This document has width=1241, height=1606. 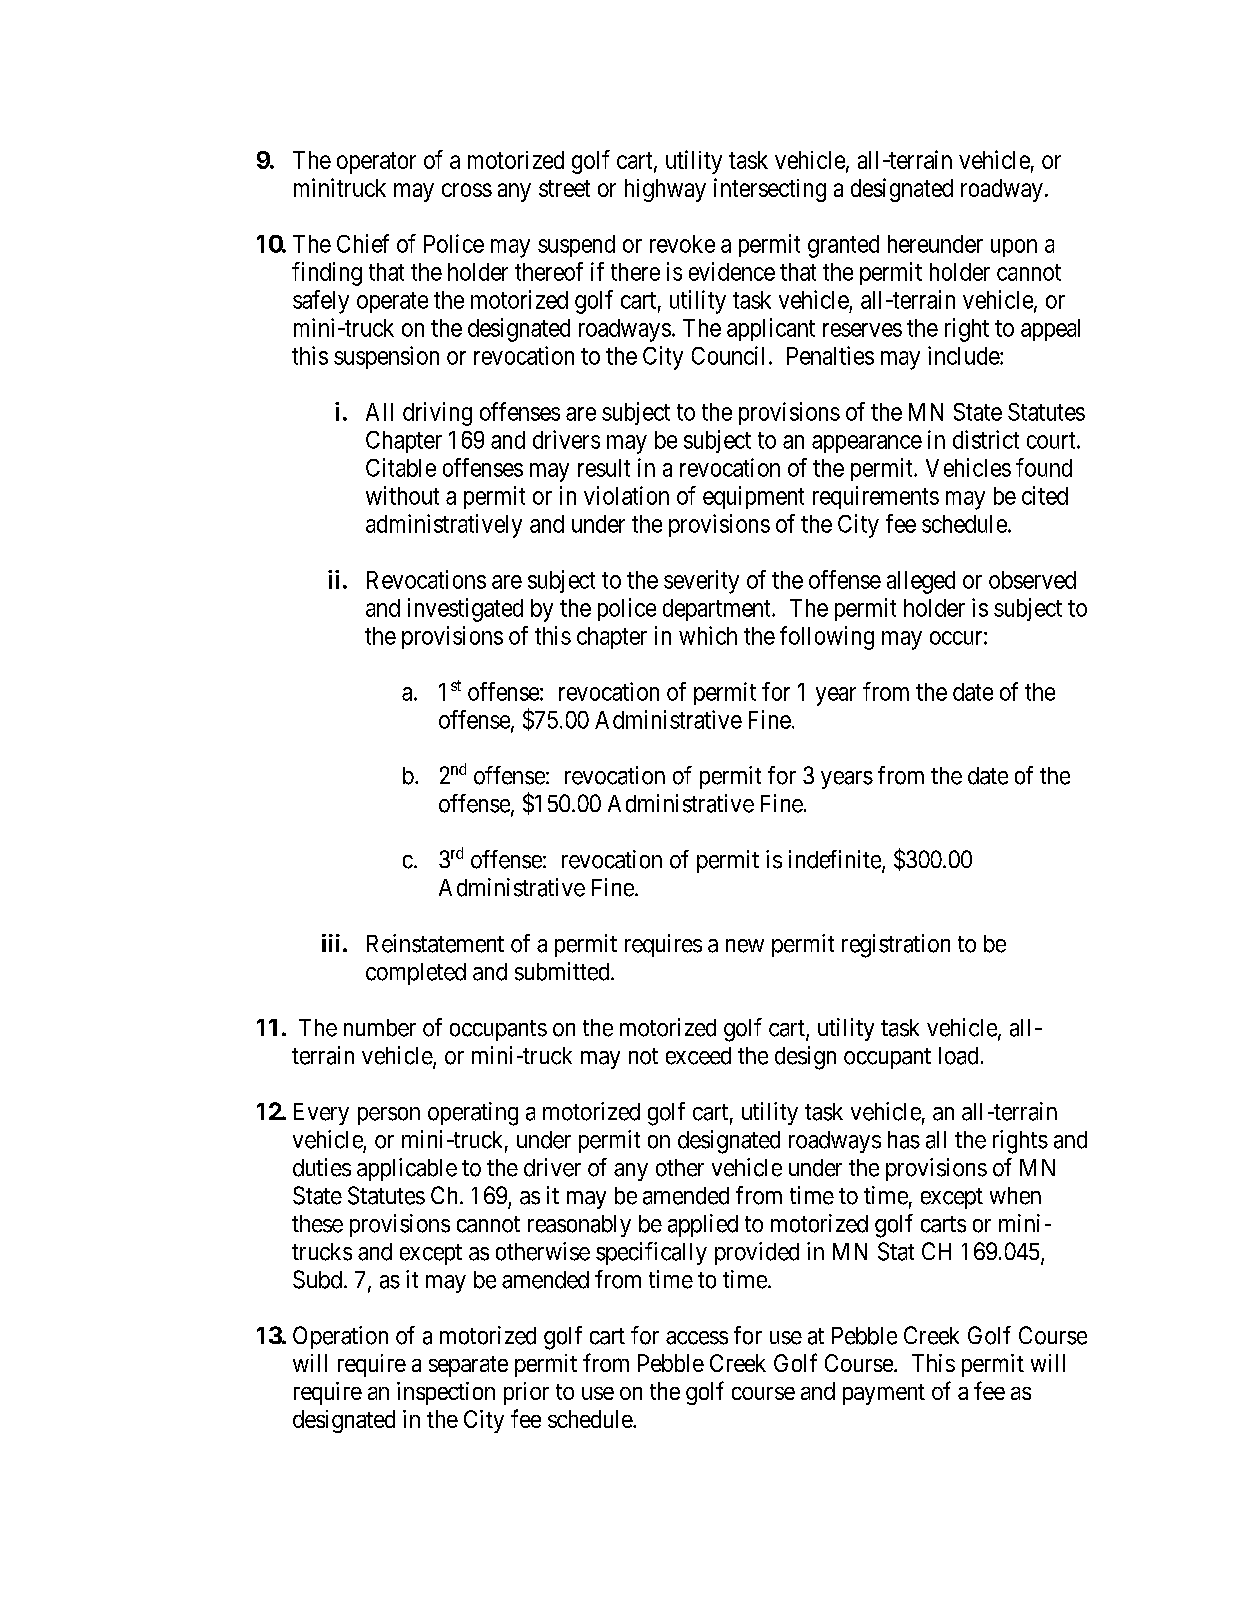 What do you see at coordinates (331, 943) in the document?
I see `iii` at bounding box center [331, 943].
